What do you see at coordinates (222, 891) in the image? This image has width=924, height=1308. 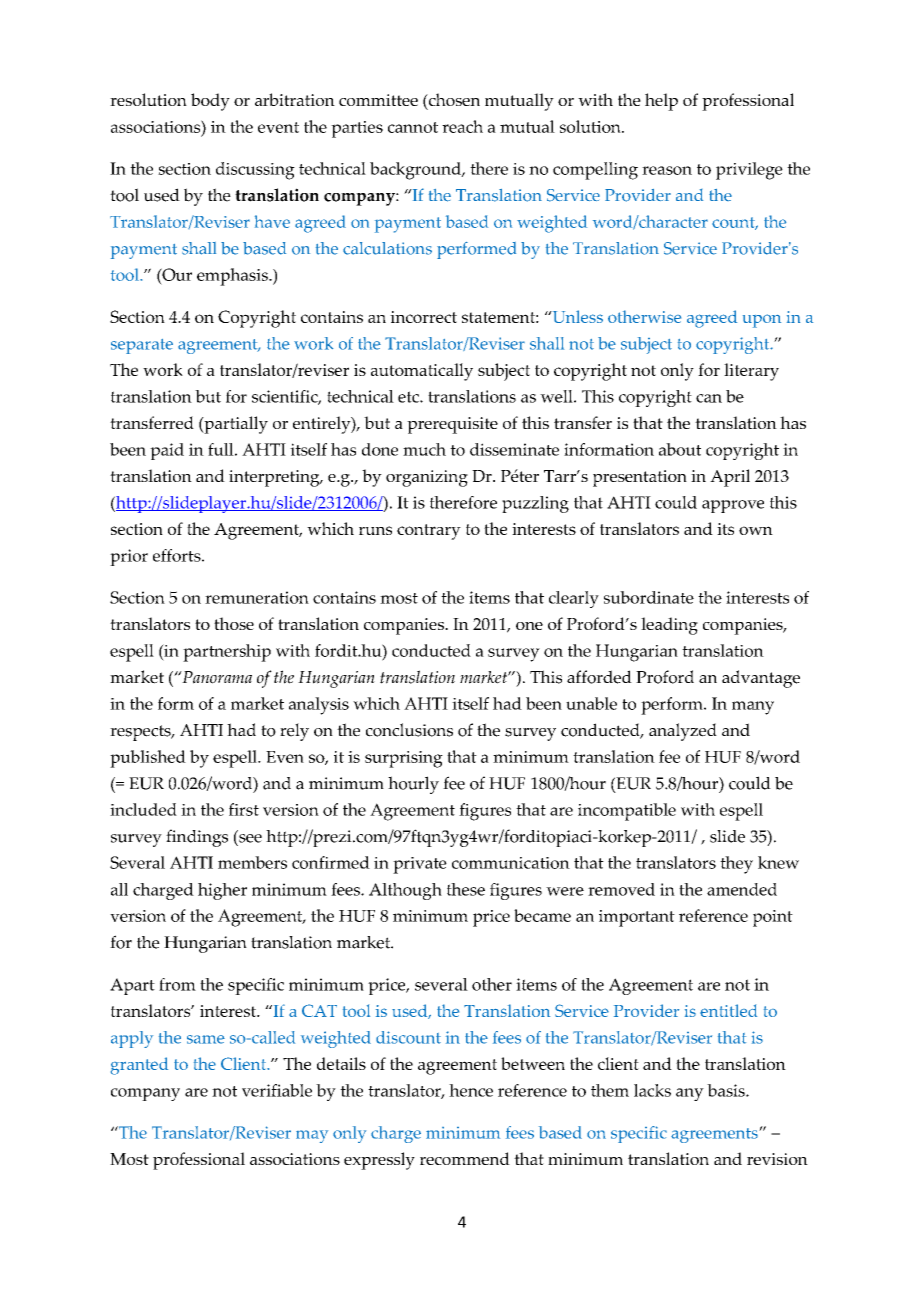 I see `higher` at bounding box center [222, 891].
